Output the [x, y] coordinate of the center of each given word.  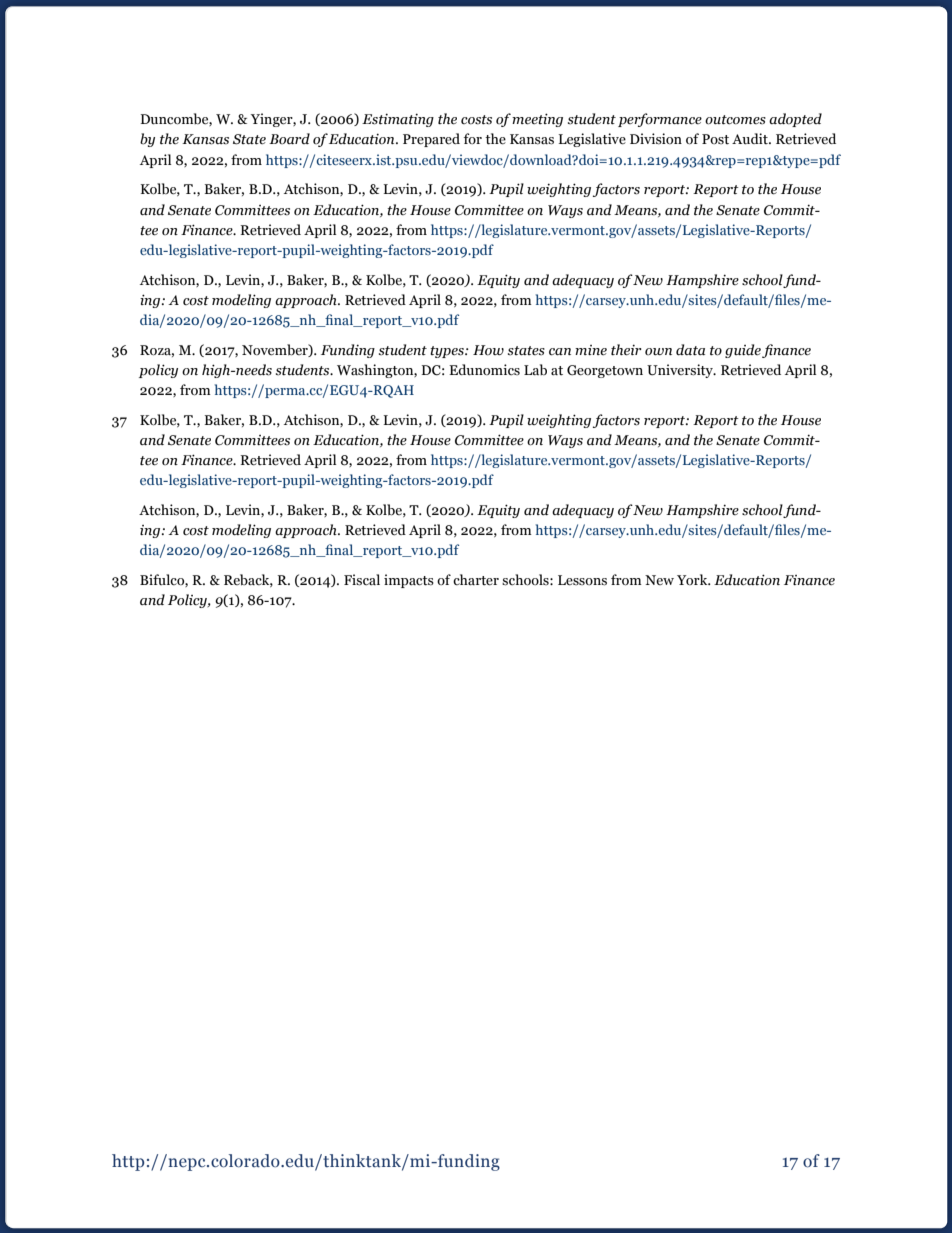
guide [743, 351]
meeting [537, 120]
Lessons [582, 580]
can [560, 352]
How [488, 350]
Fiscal [362, 580]
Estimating [398, 120]
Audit [751, 139]
